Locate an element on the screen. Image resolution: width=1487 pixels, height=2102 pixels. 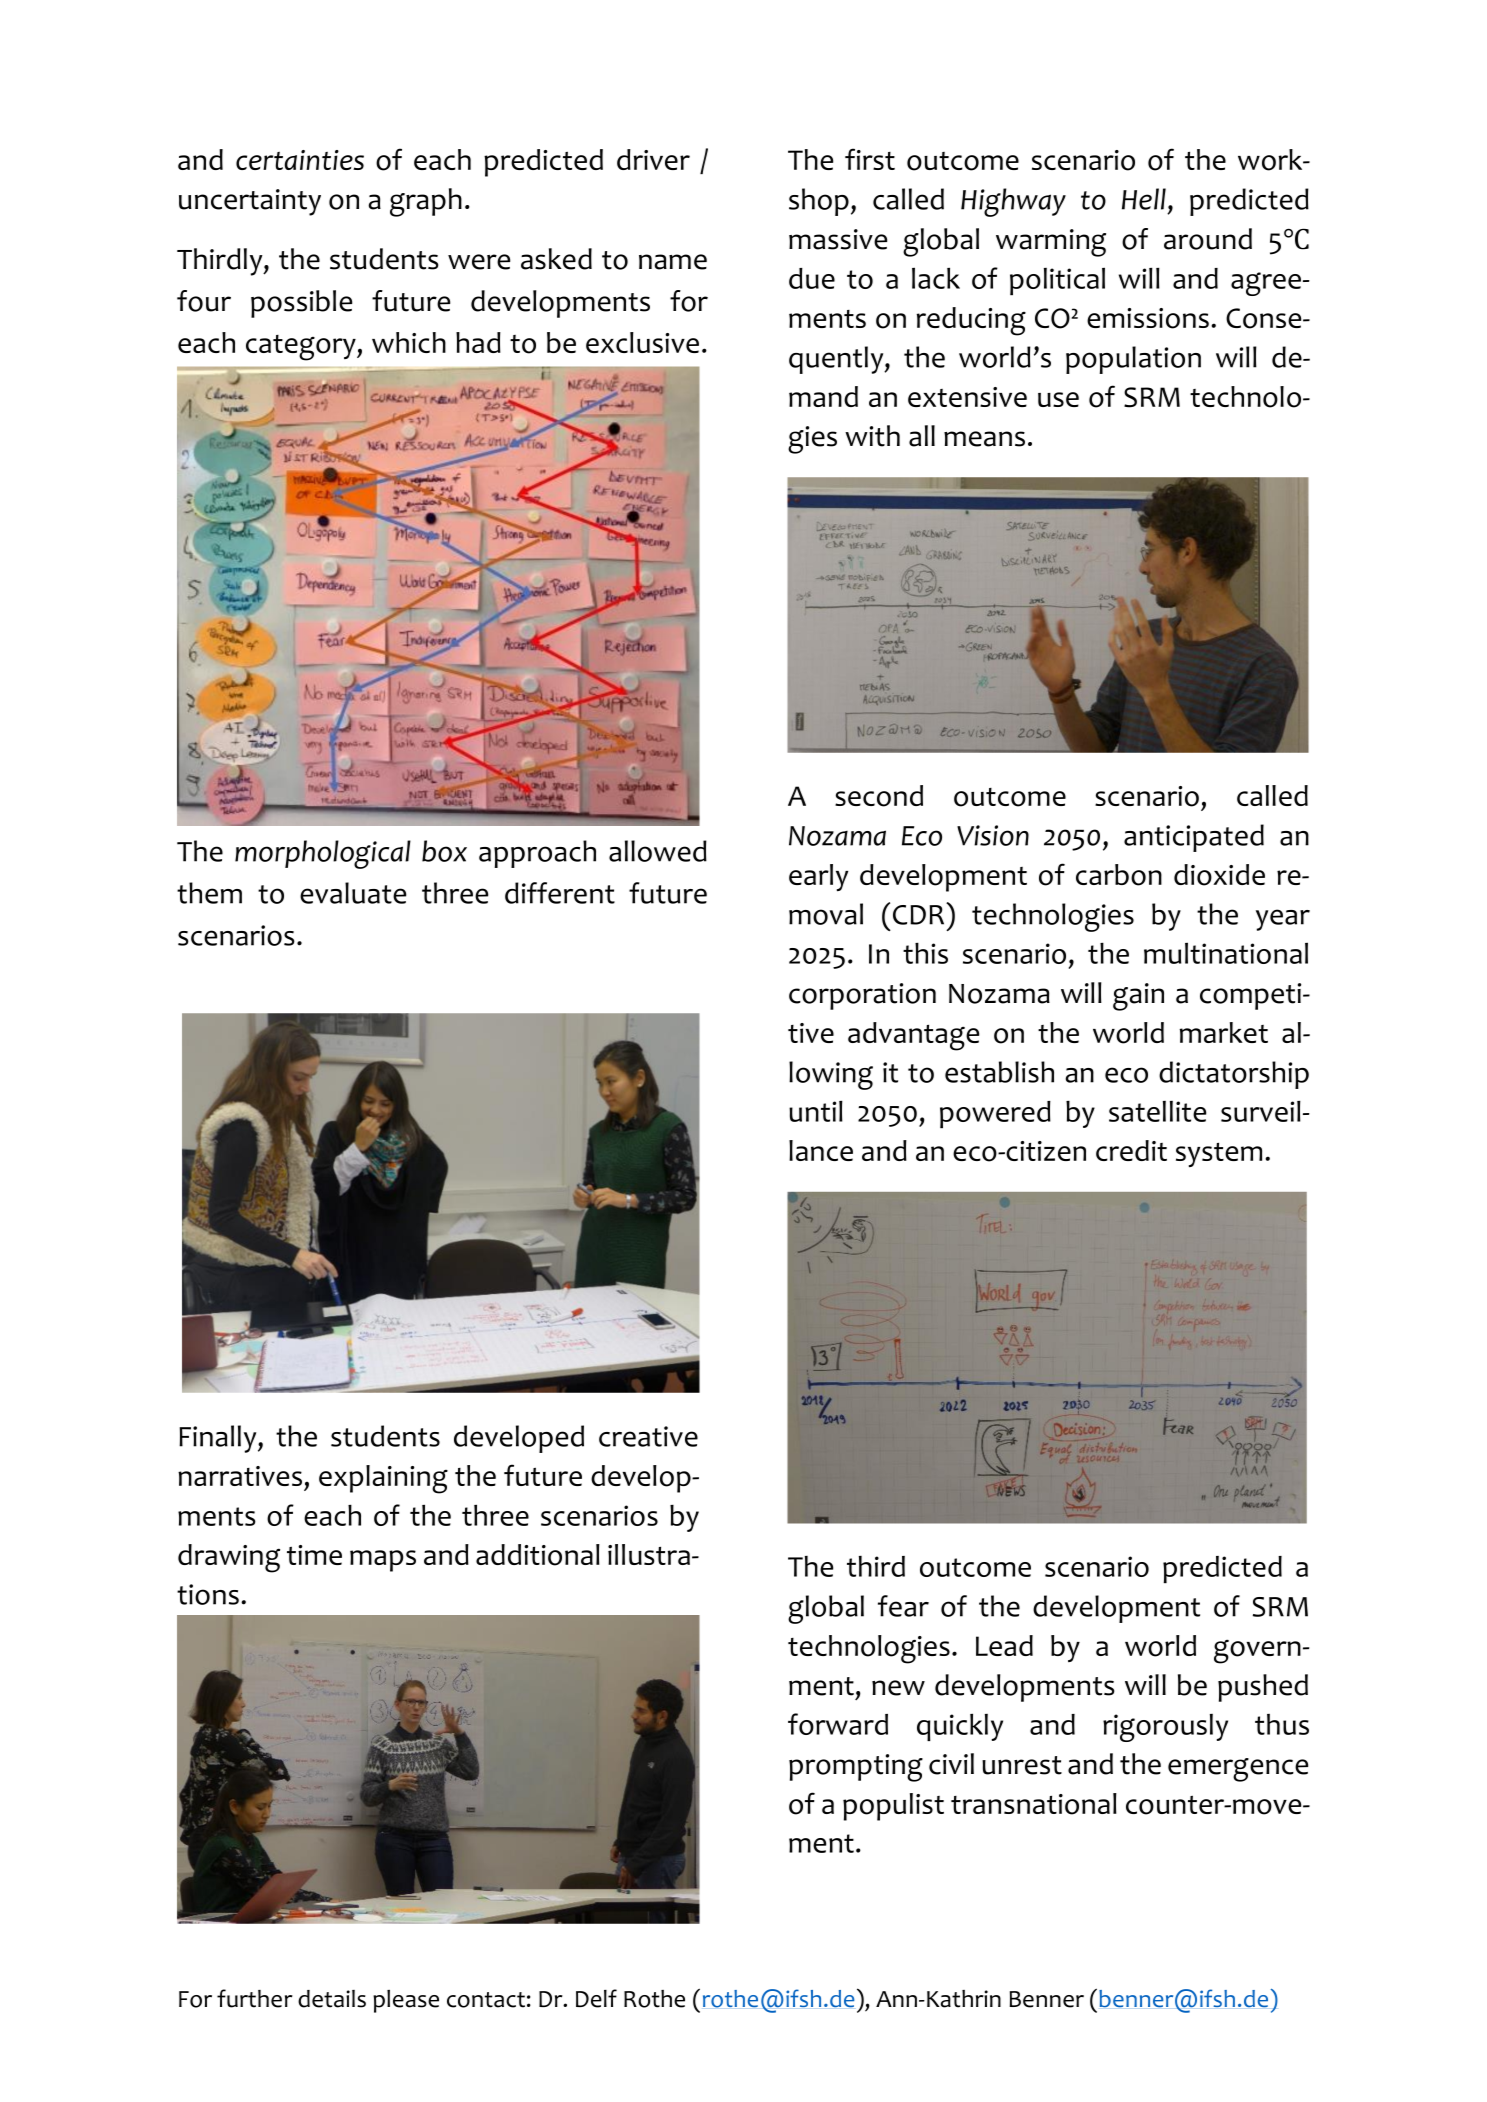
explaining is located at coordinates (383, 1479).
